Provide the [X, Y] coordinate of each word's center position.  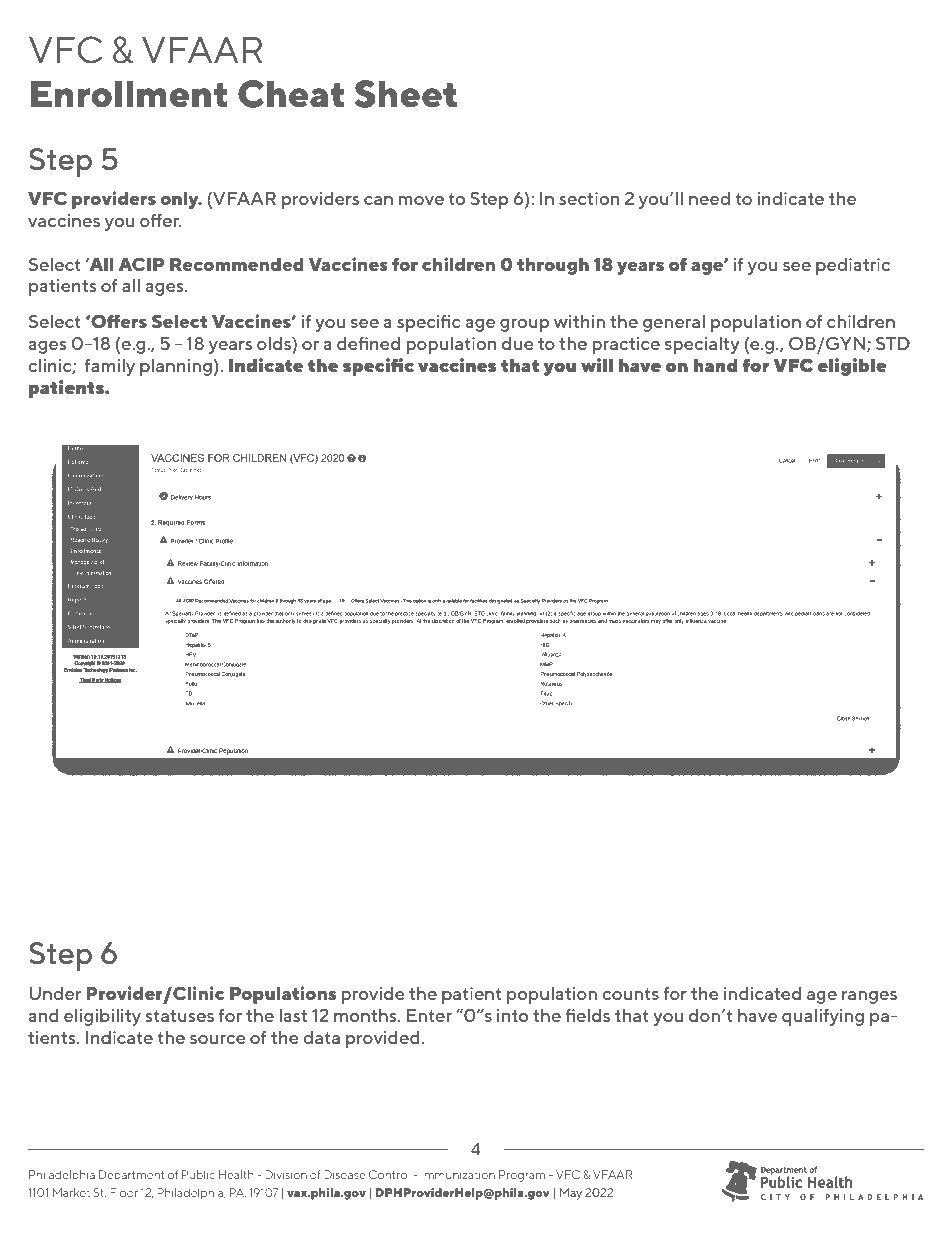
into [512, 1015]
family [109, 367]
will [597, 365]
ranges [869, 997]
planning [176, 367]
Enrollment [129, 94]
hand [716, 365]
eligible [852, 367]
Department [132, 1175]
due [518, 343]
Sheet [406, 94]
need [709, 198]
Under [55, 993]
